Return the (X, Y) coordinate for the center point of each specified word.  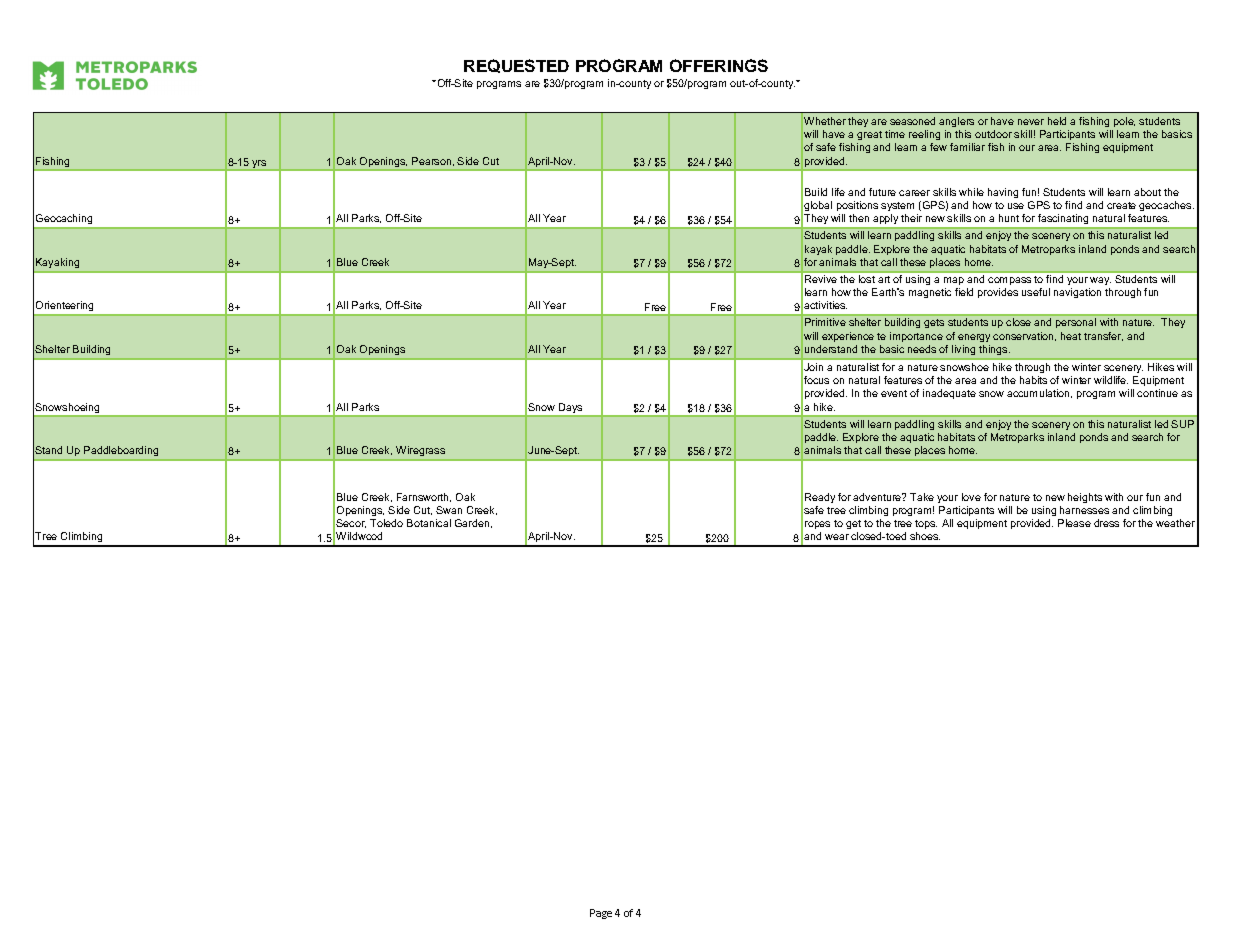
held (1057, 121)
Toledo (386, 523)
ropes (817, 525)
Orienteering (65, 308)
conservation (1024, 336)
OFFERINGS (719, 65)
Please (1074, 523)
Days (571, 409)
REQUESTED (516, 66)
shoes (925, 536)
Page (601, 914)
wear (837, 537)
